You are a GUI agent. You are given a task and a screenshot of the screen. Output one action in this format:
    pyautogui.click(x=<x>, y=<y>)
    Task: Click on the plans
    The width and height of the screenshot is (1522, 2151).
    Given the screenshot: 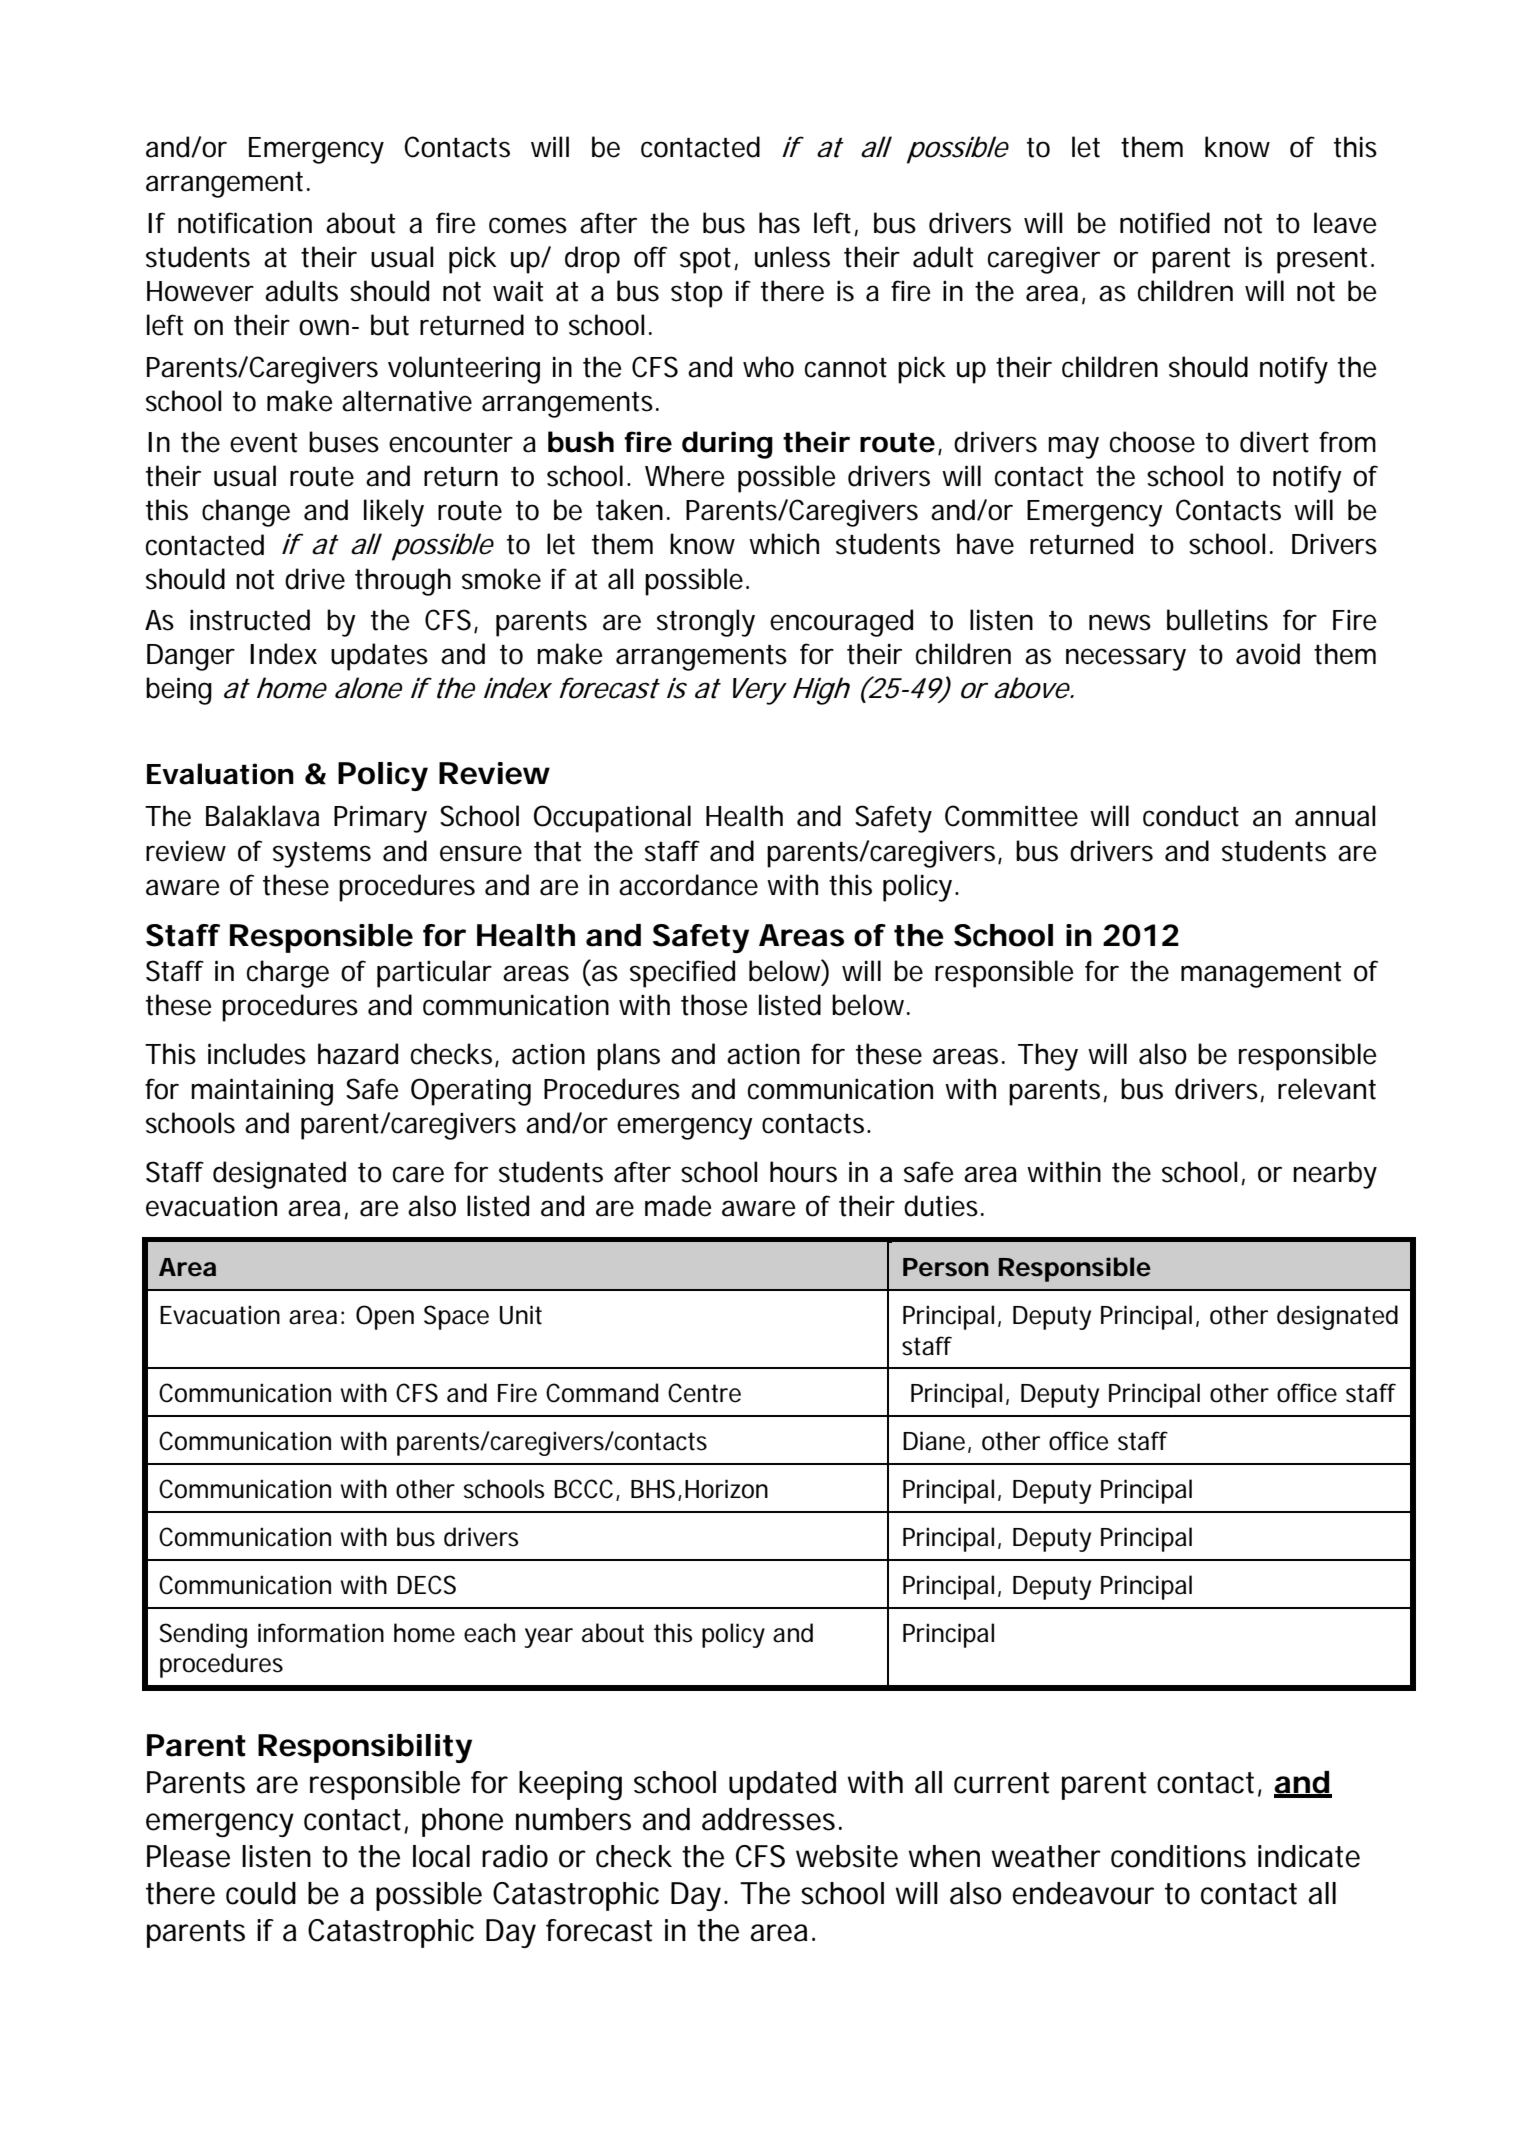 What is the action you would take?
    pyautogui.click(x=628, y=1057)
